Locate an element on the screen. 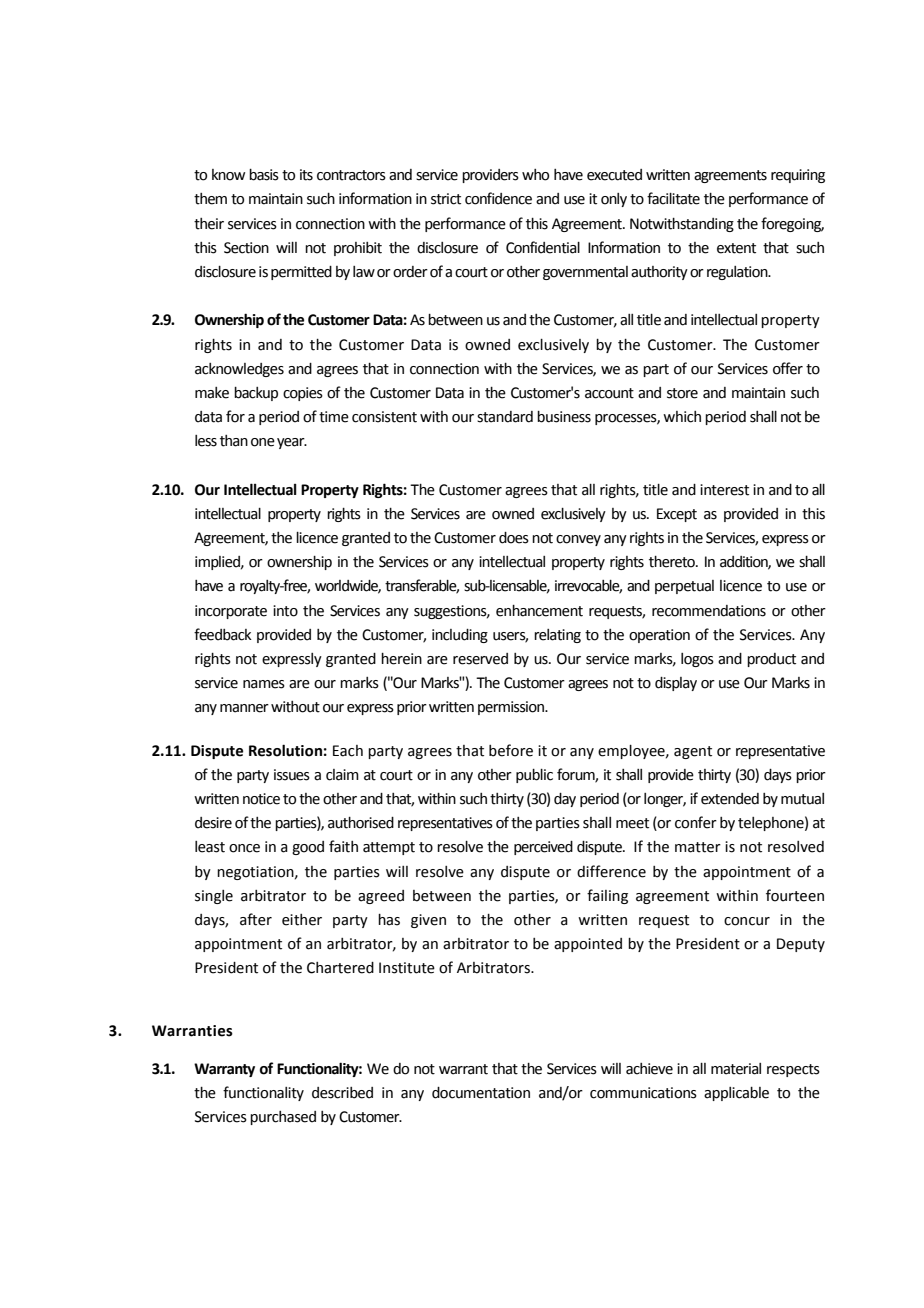 The image size is (924, 1308). extent is located at coordinates (736, 248).
